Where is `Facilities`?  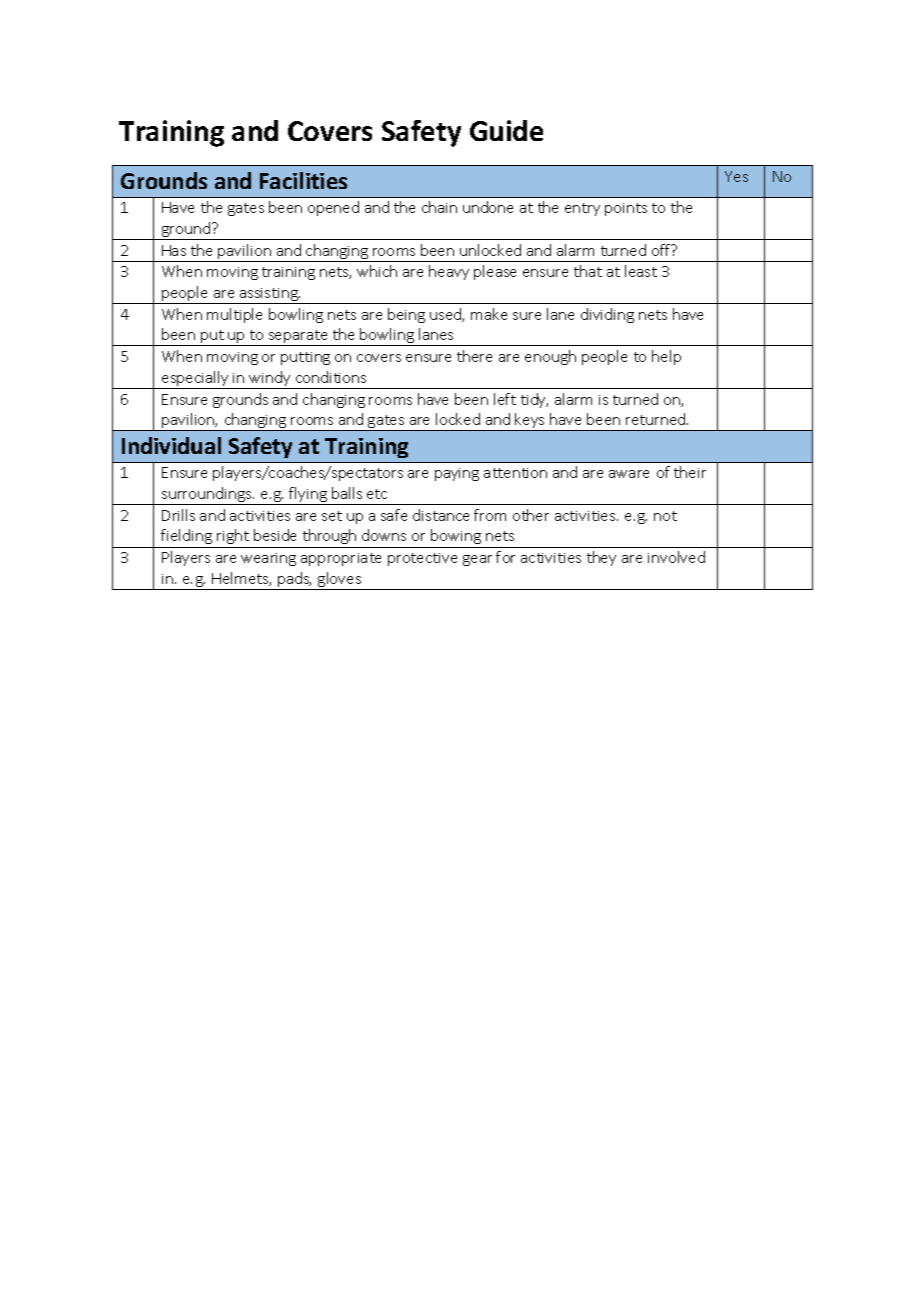
Facilities is located at coordinates (303, 180).
